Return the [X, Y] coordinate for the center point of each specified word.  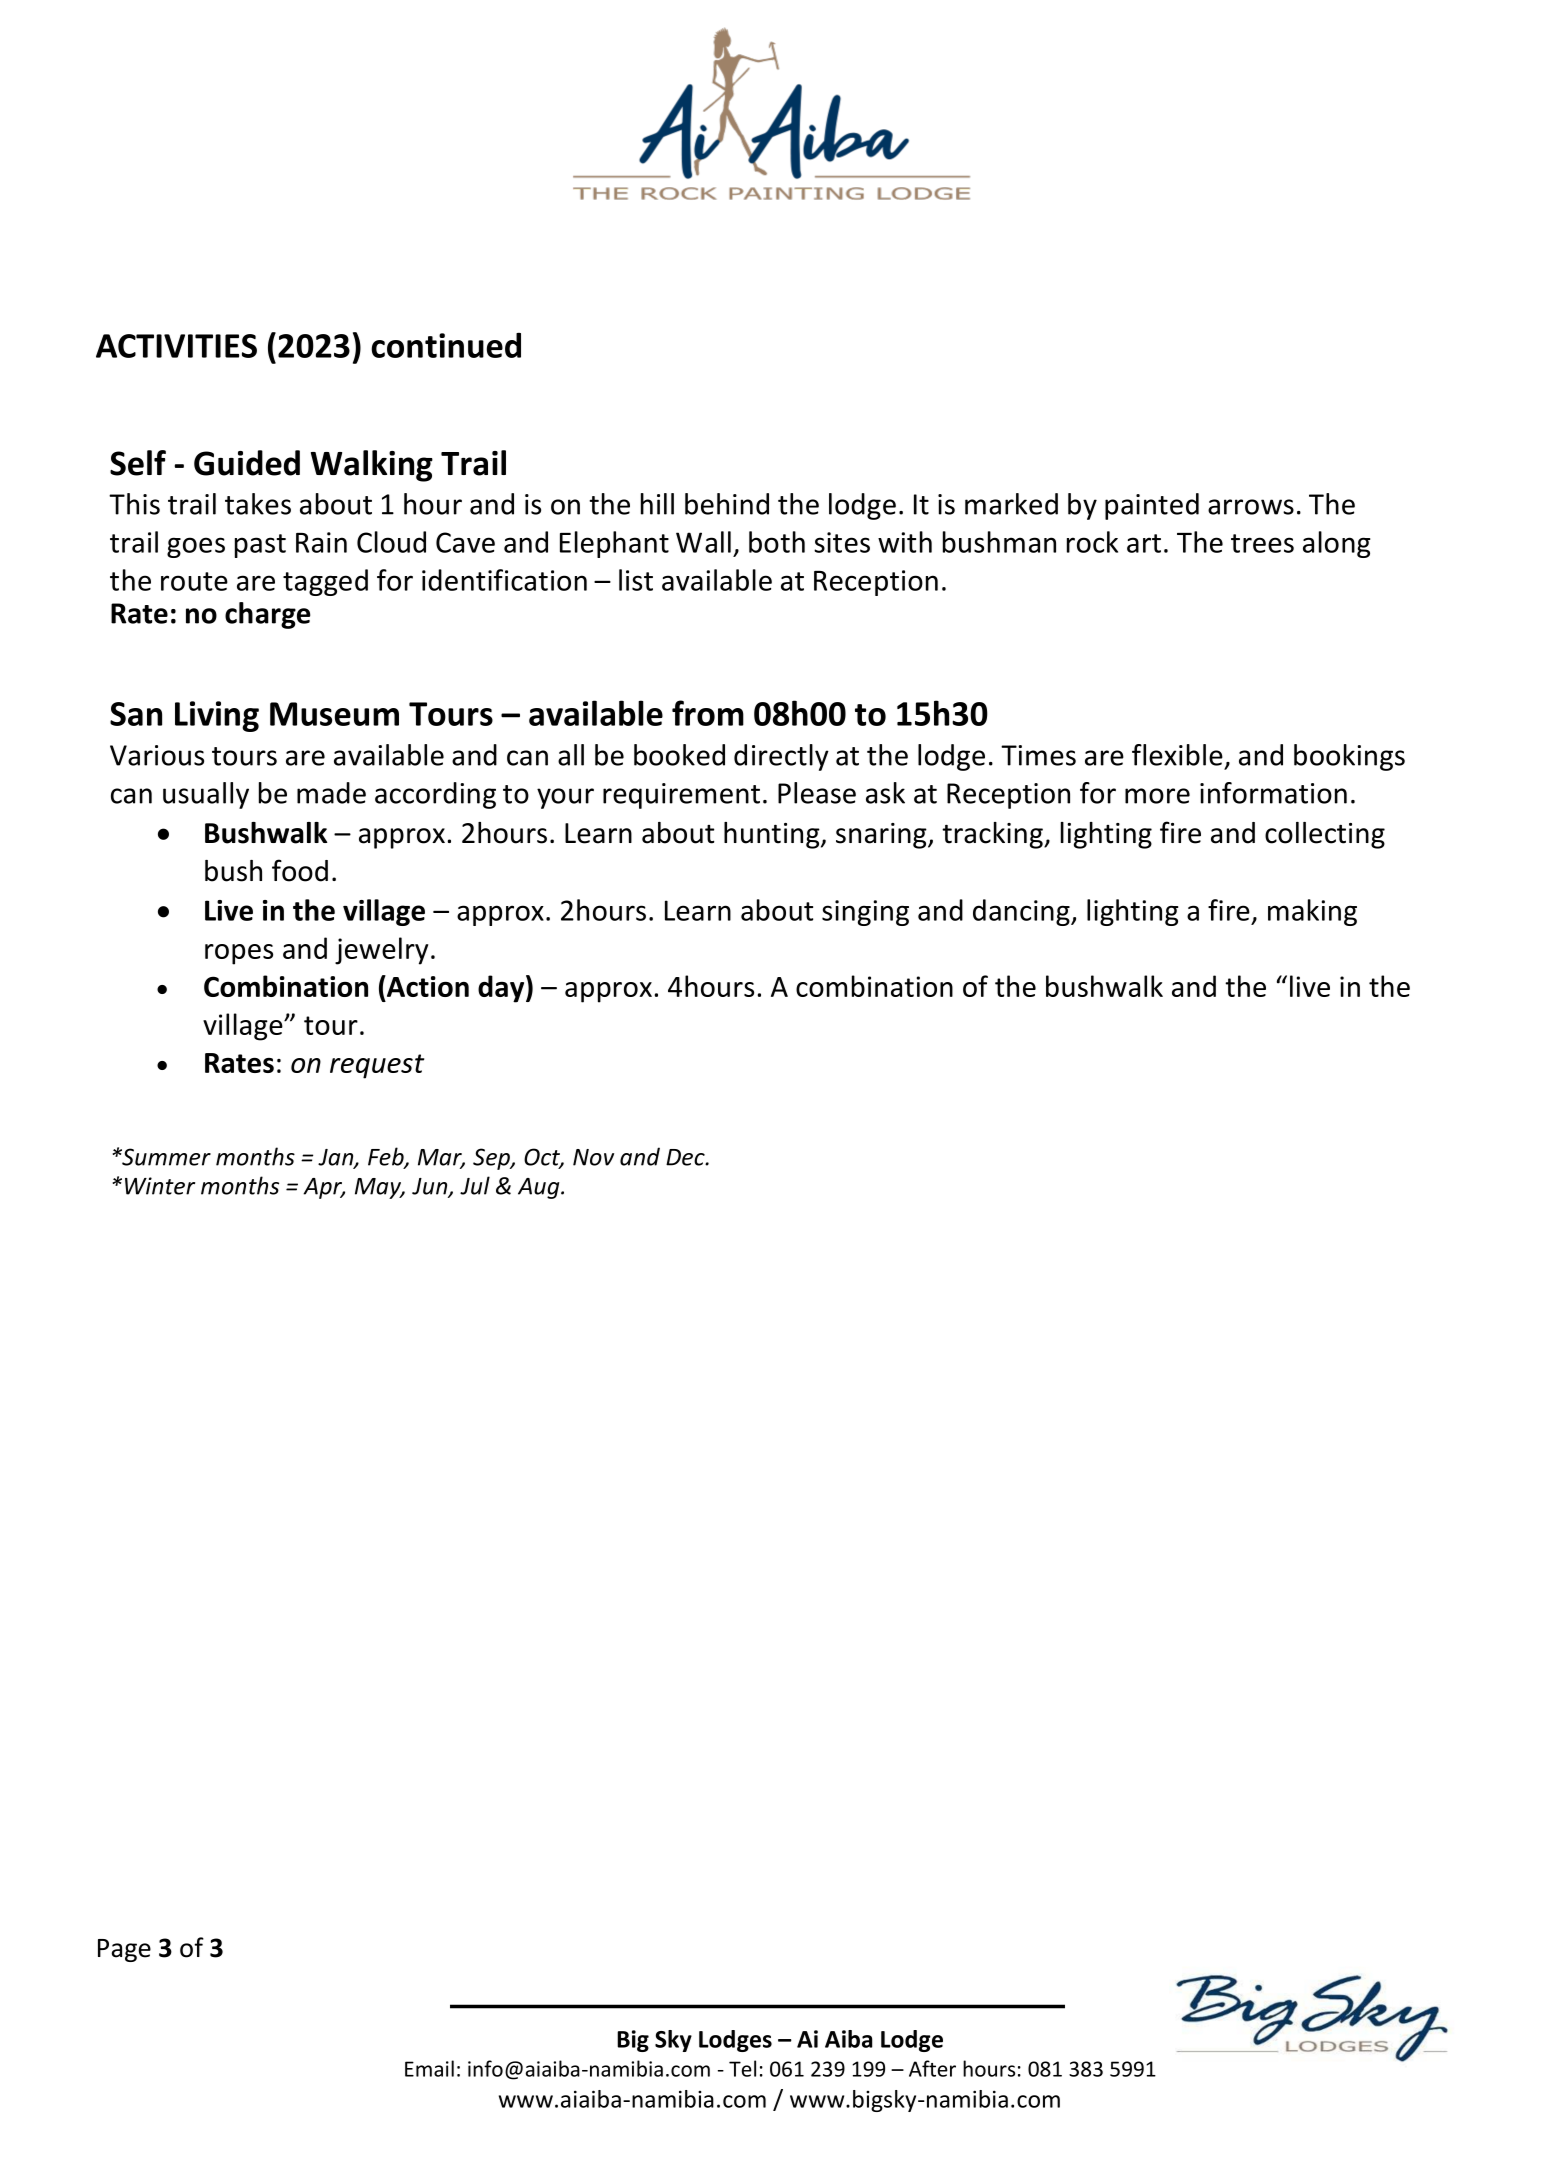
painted [1152, 506]
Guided [247, 463]
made [331, 793]
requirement [681, 796]
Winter [160, 1186]
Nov [593, 1157]
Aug [540, 1188]
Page [124, 1950]
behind [727, 504]
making [1312, 912]
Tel [742, 2068]
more [1157, 796]
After [932, 2068]
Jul [475, 1185]
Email [429, 2068]
